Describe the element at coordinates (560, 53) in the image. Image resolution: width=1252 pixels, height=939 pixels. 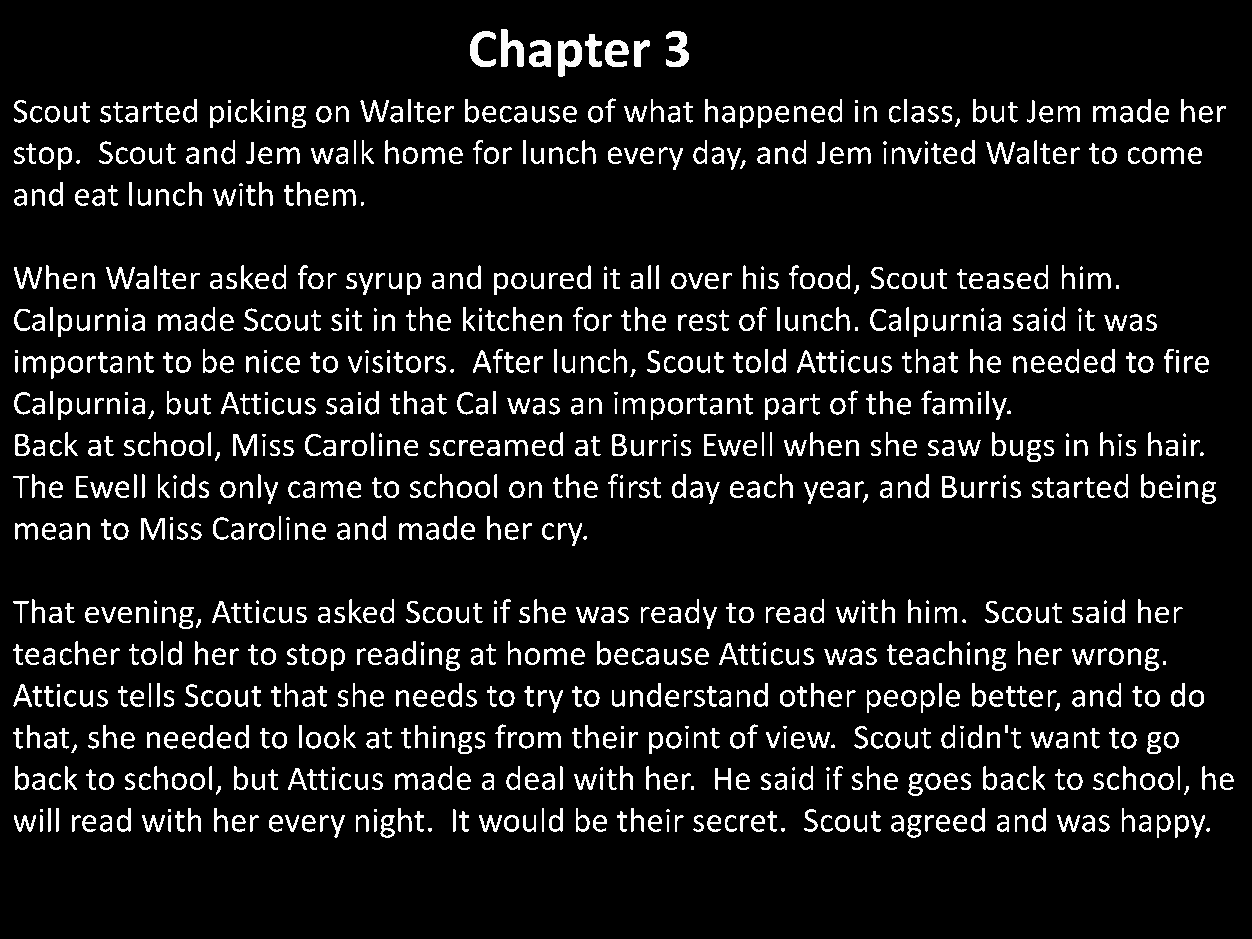
I see `Chapter` at that location.
